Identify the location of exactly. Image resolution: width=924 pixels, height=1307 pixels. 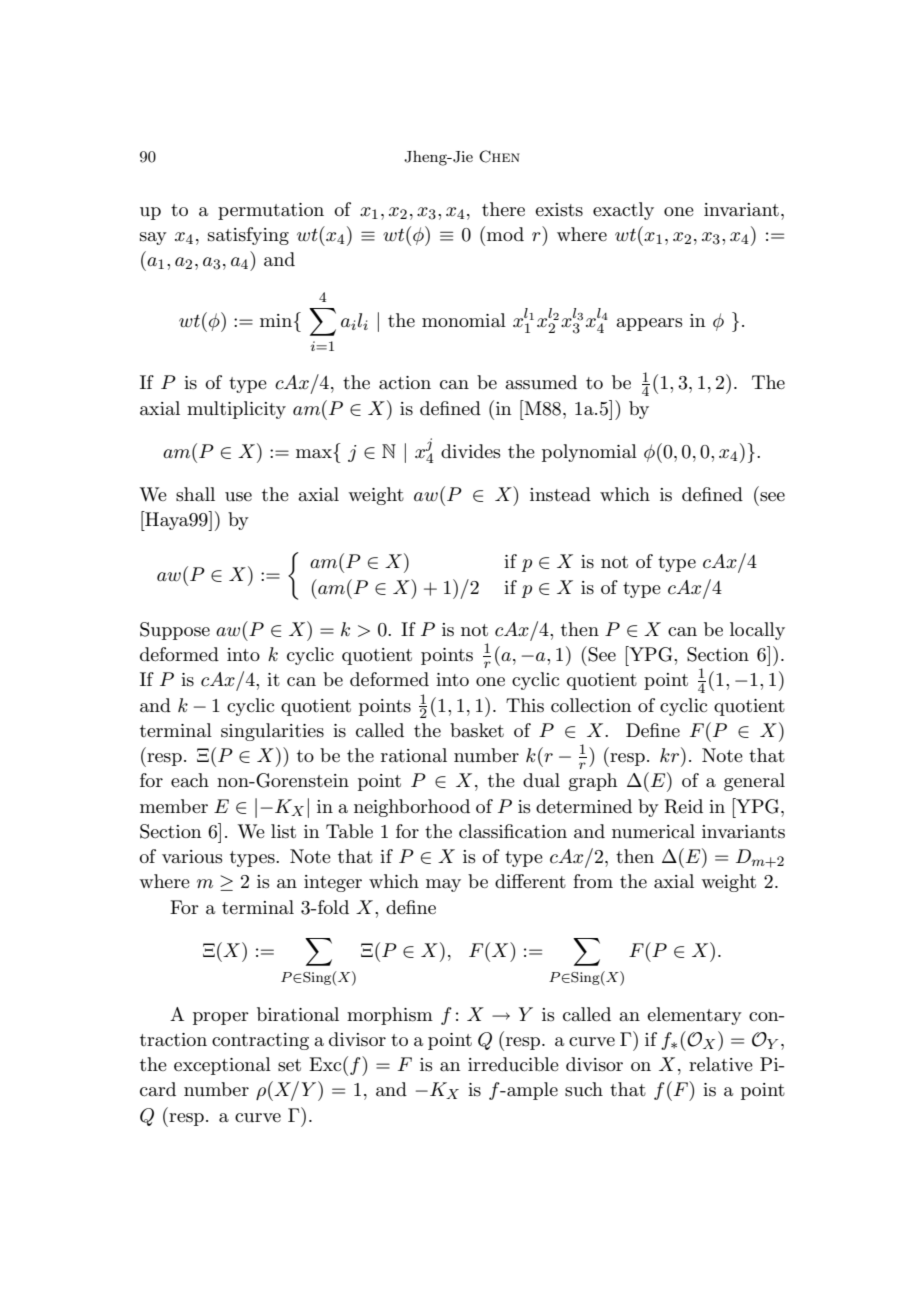
(623, 211).
